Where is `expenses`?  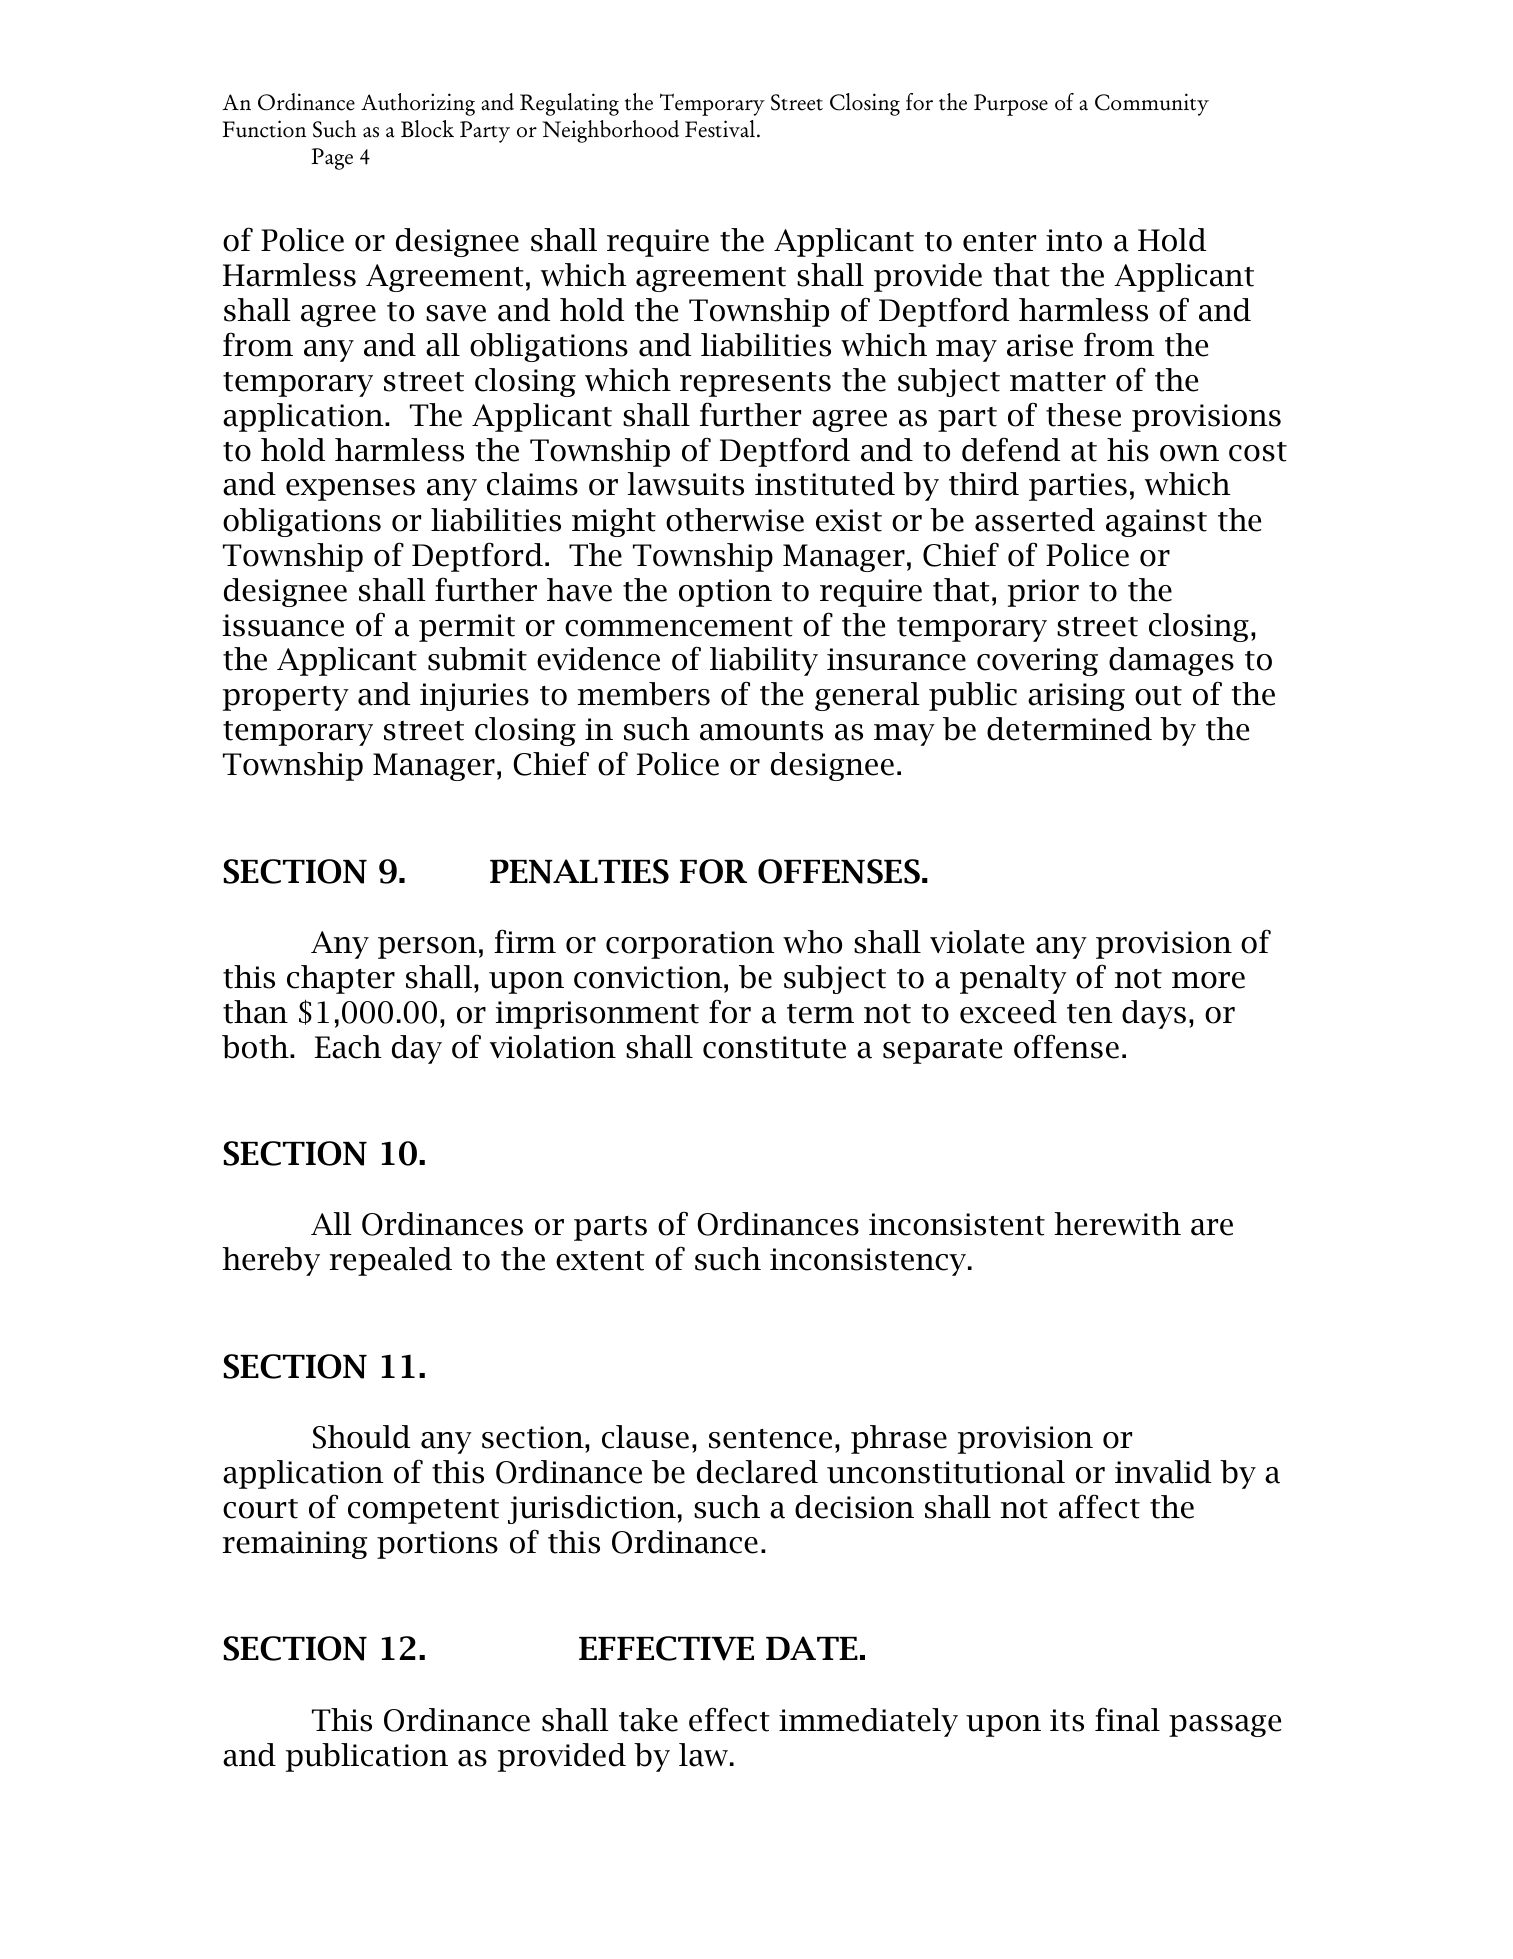 expenses is located at coordinates (350, 490).
